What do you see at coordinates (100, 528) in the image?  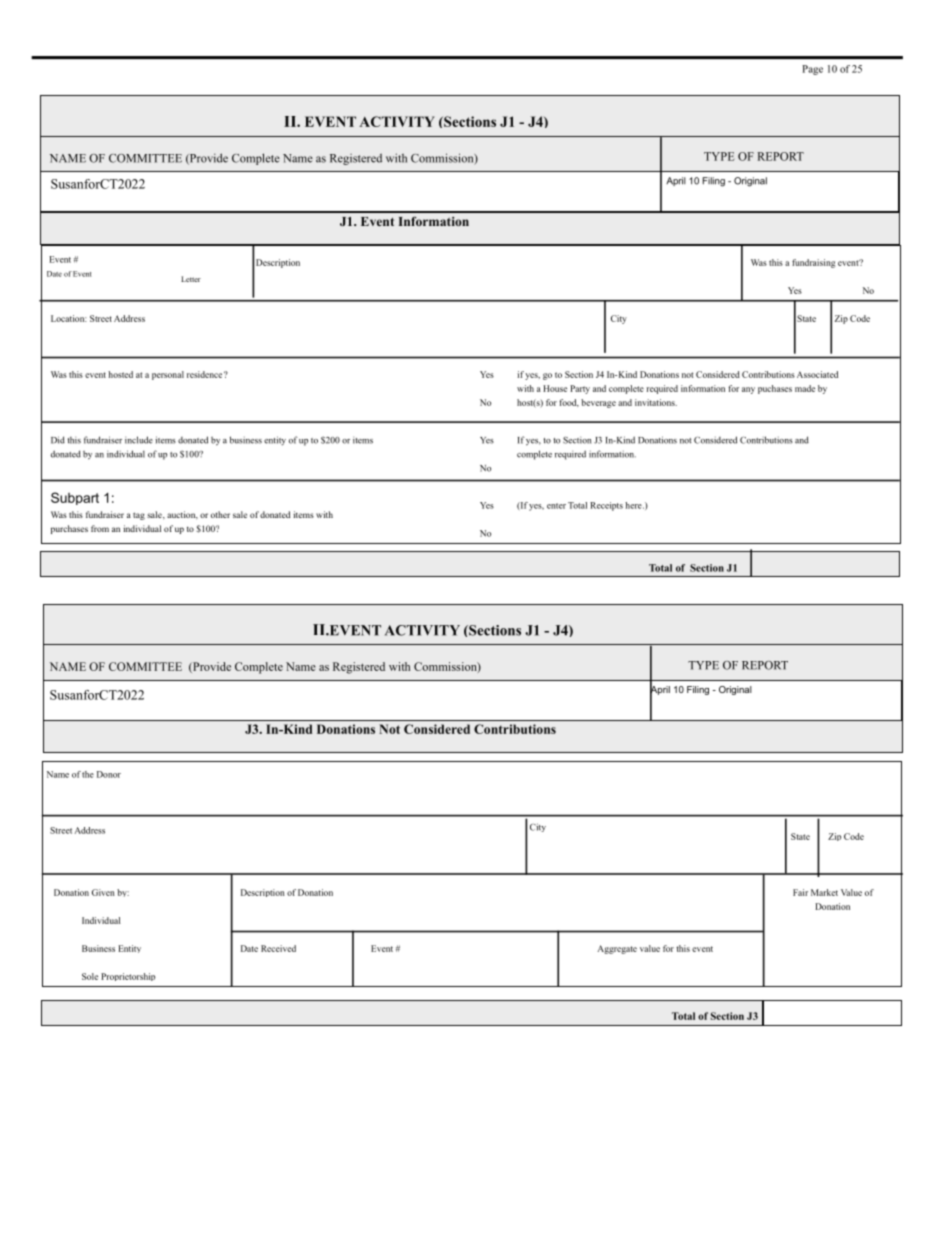 I see `from` at bounding box center [100, 528].
